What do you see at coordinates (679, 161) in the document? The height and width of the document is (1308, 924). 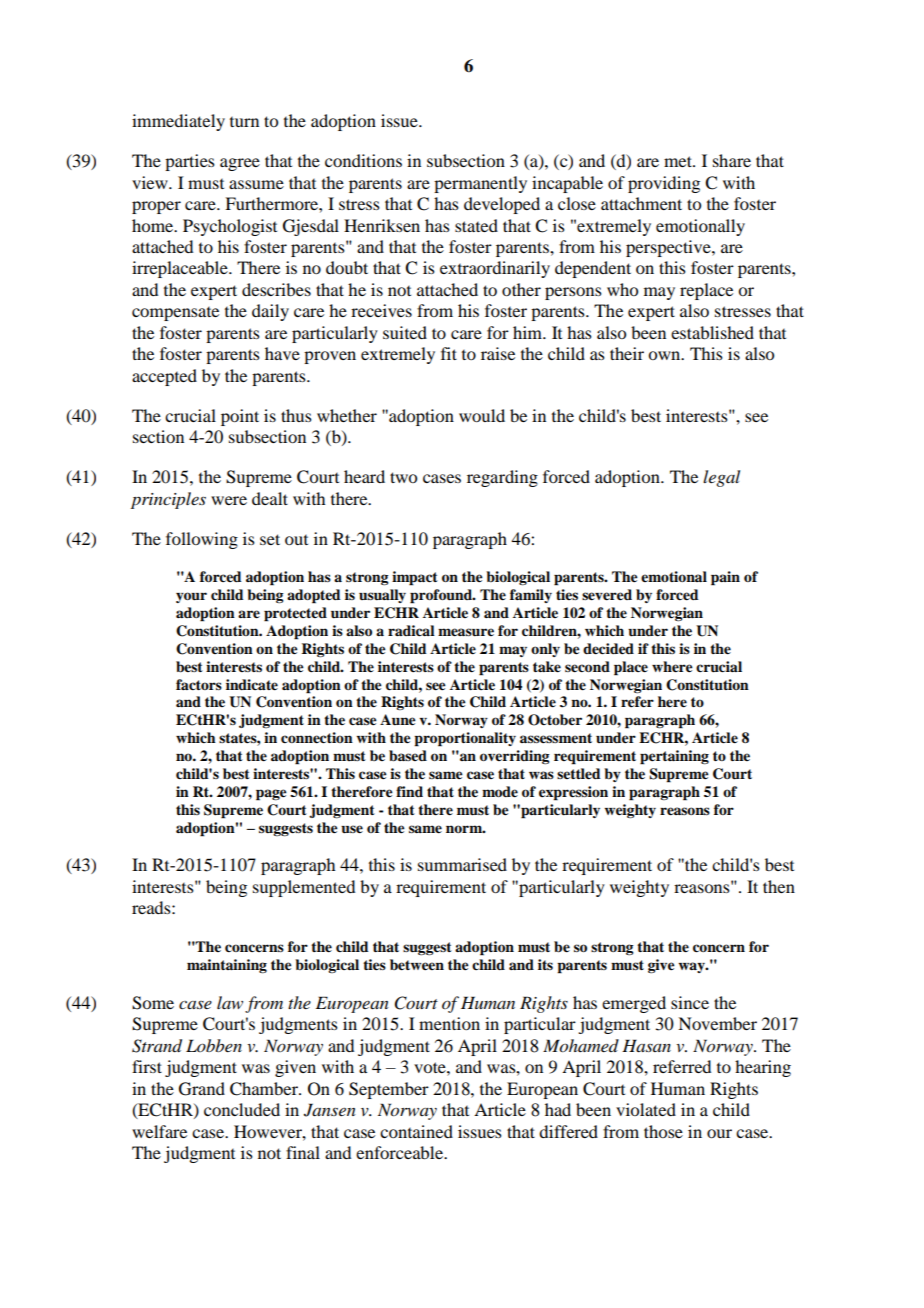 I see `met` at bounding box center [679, 161].
